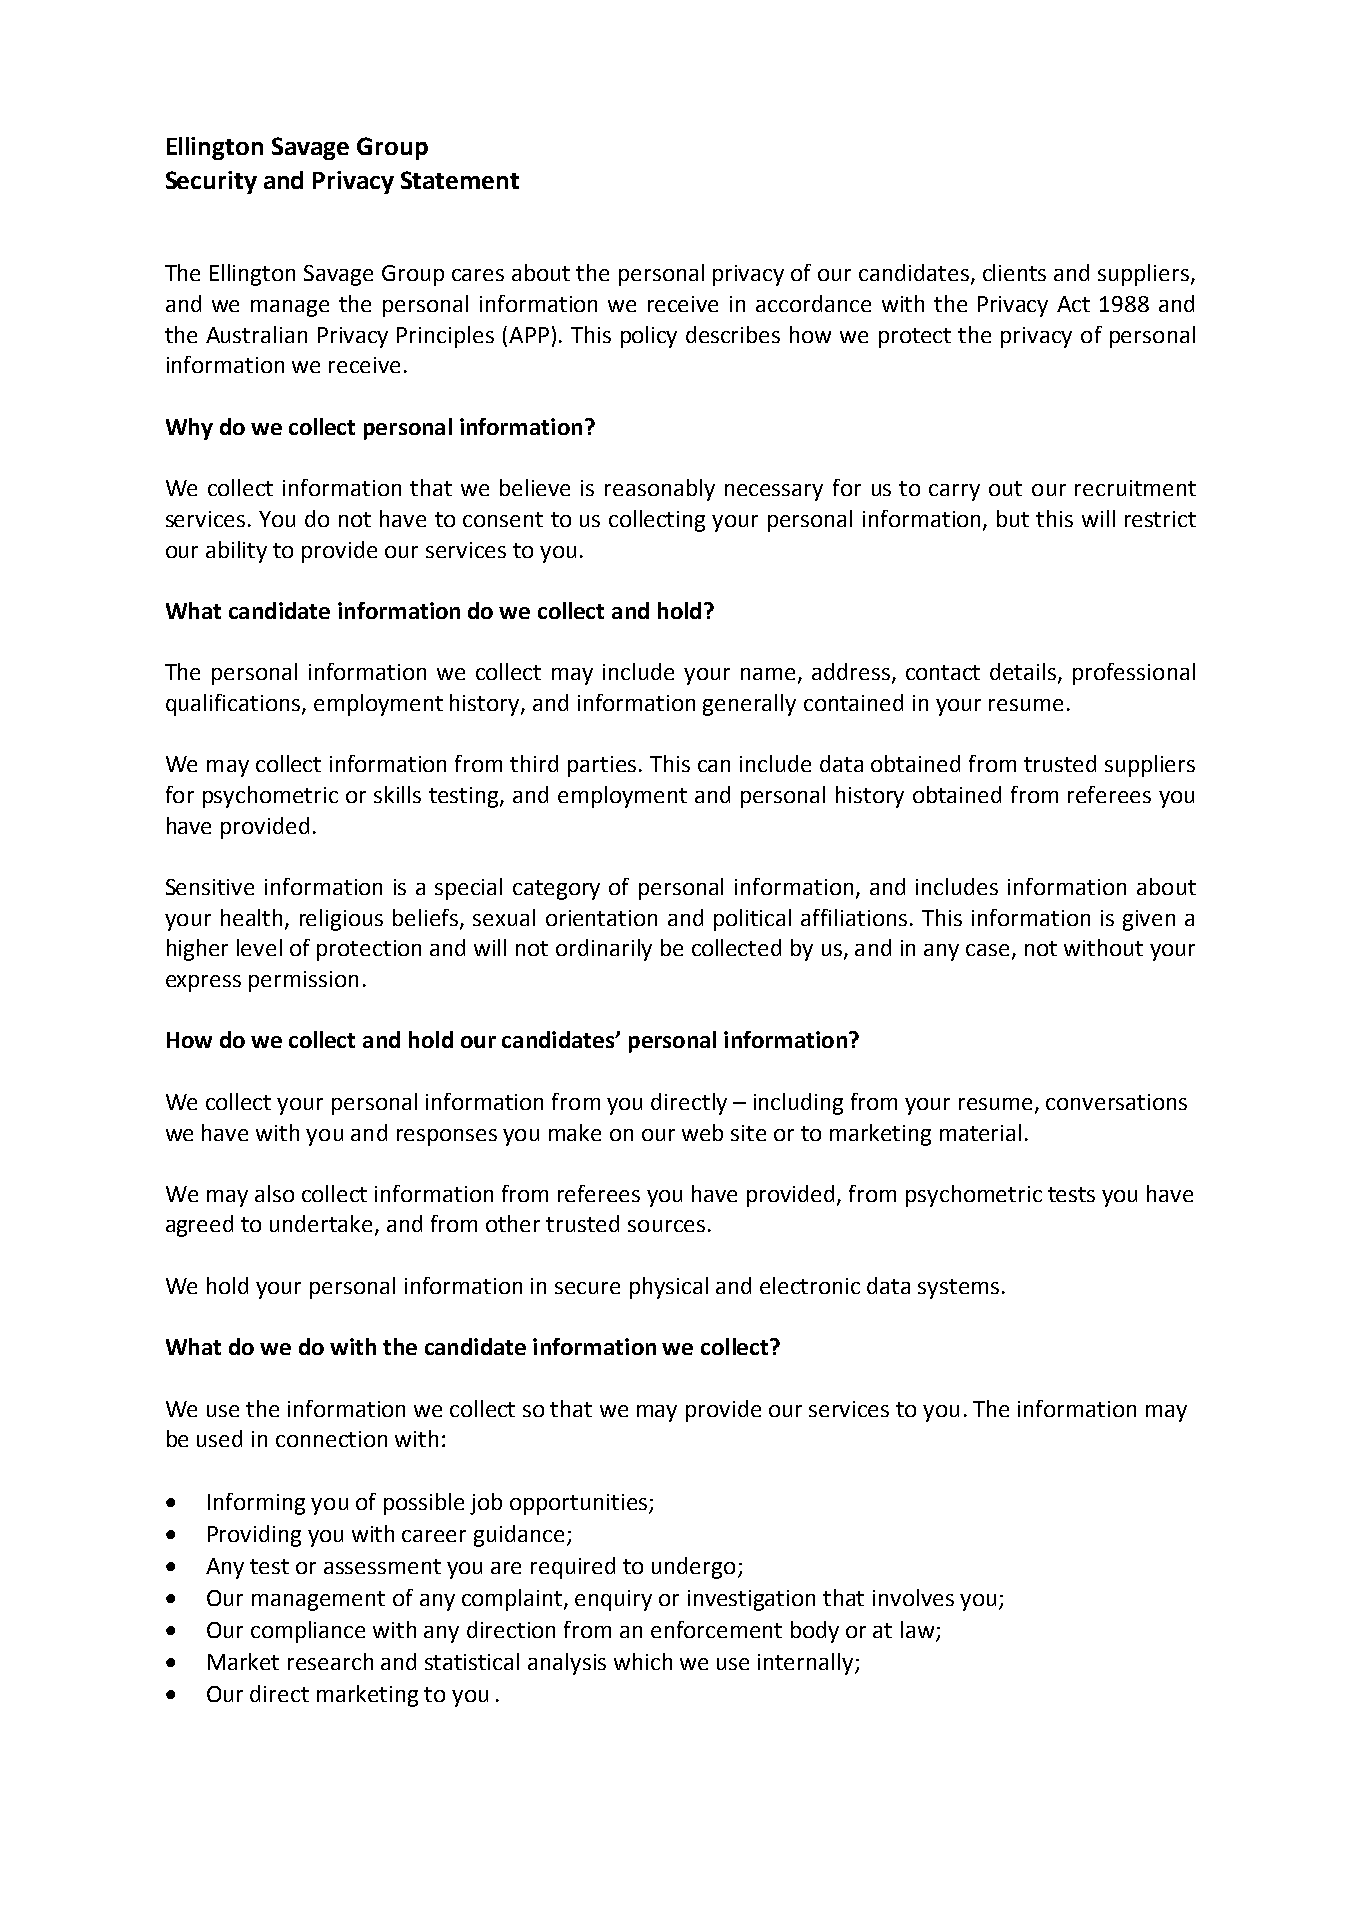  Describe the element at coordinates (211, 182) in the document. I see `Security` at that location.
